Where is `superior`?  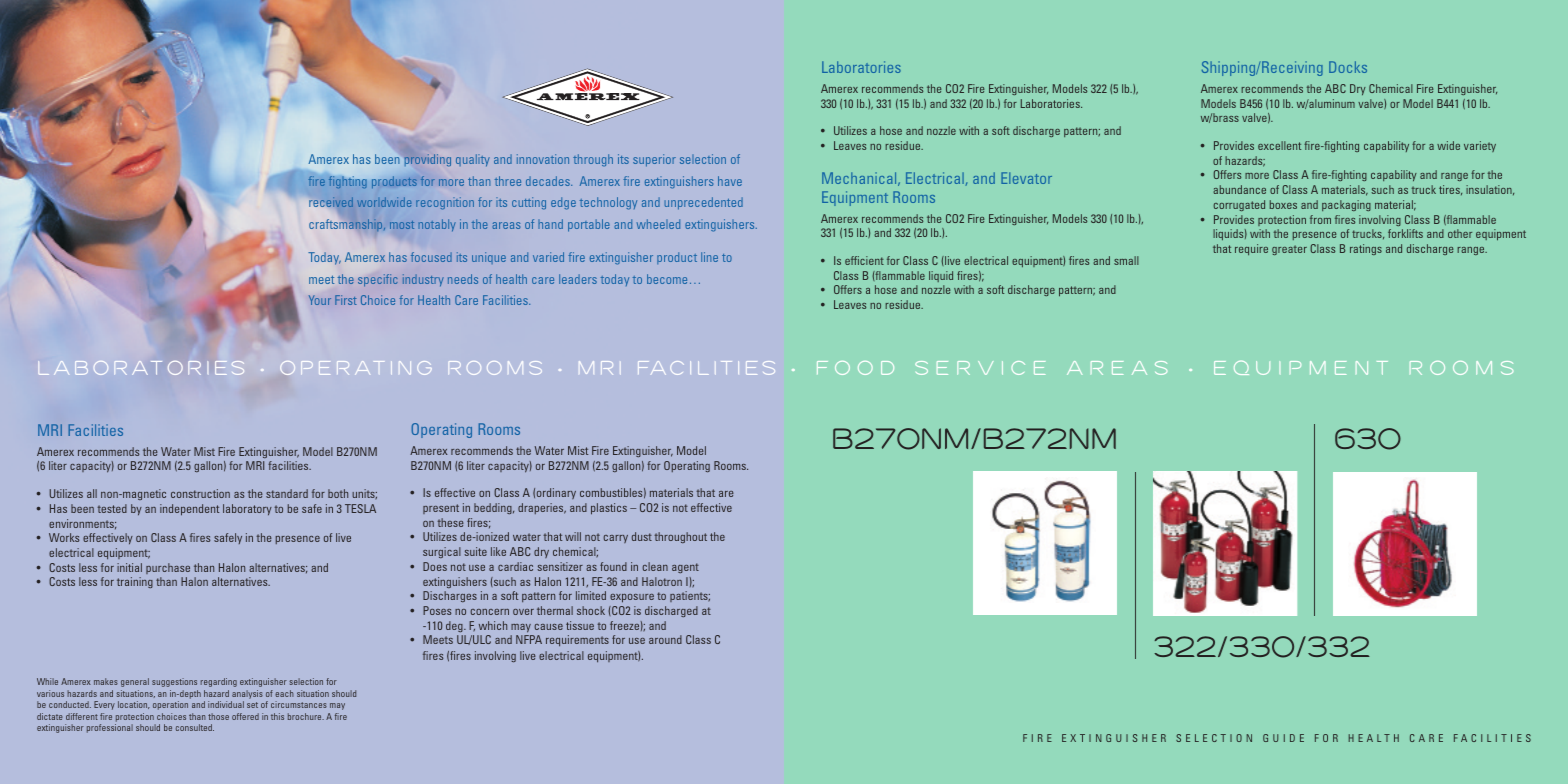
superior is located at coordinates (654, 160).
